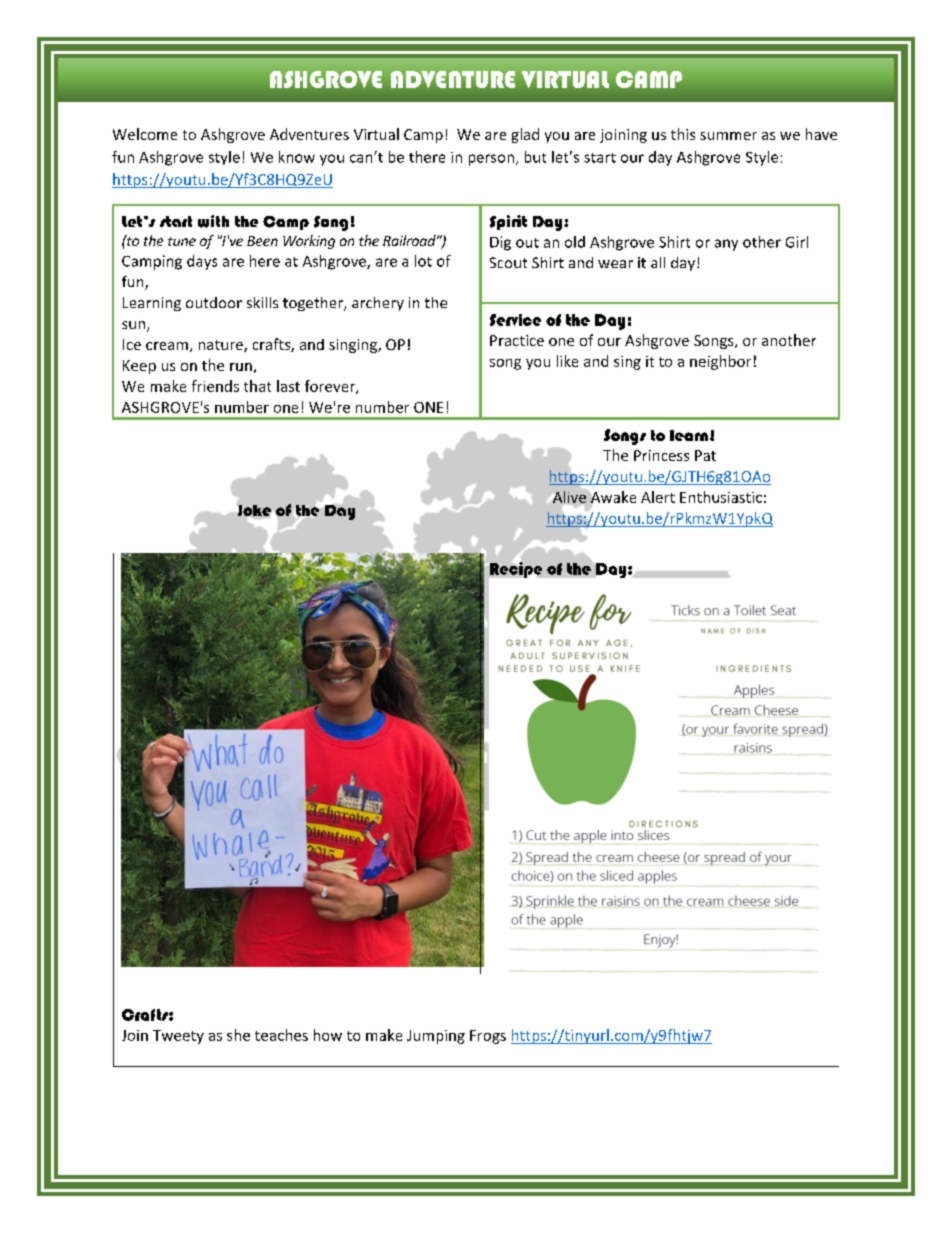 The height and width of the screenshot is (1233, 952). I want to click on she, so click(238, 1035).
